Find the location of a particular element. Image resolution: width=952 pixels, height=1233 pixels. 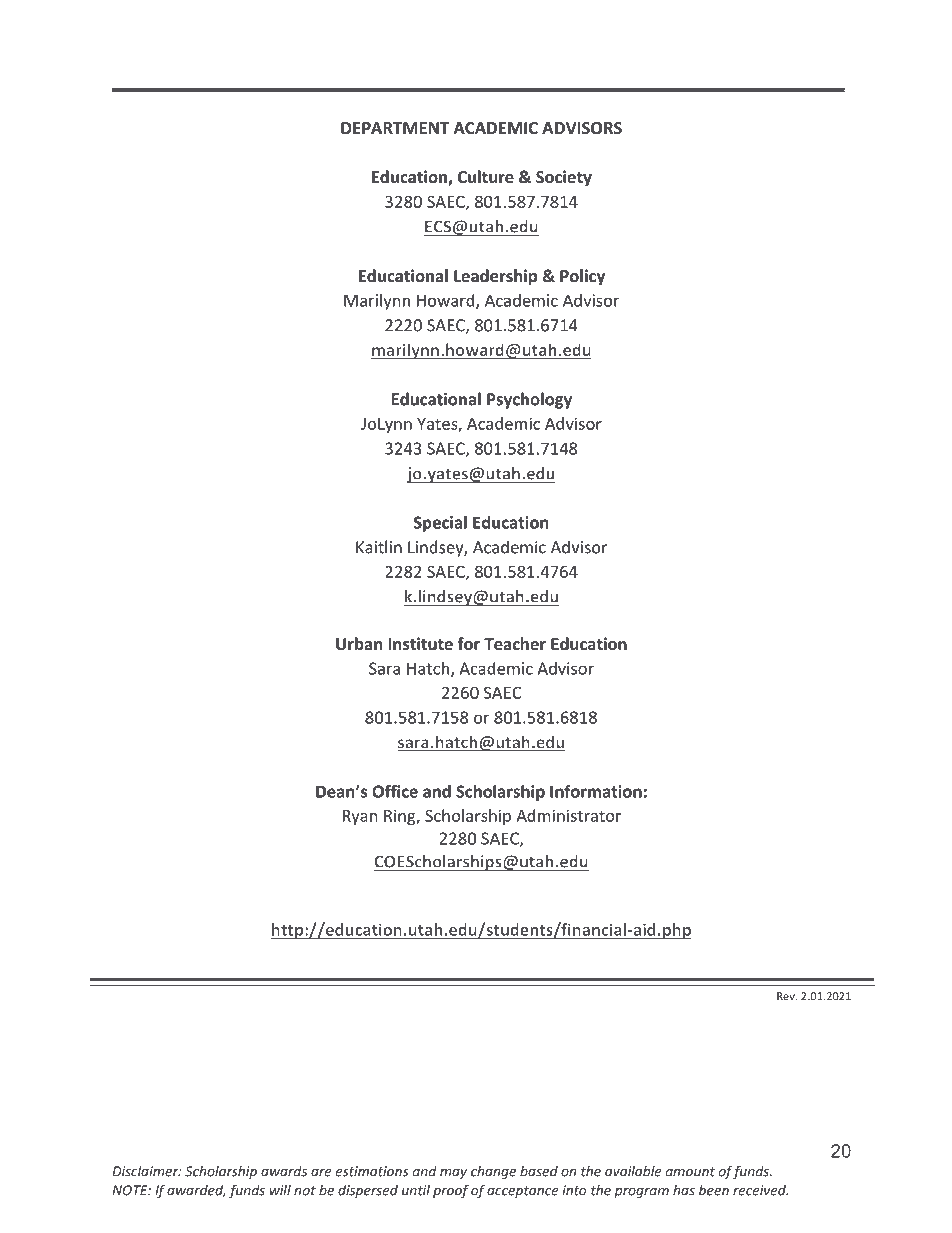

awarded is located at coordinates (196, 1191).
